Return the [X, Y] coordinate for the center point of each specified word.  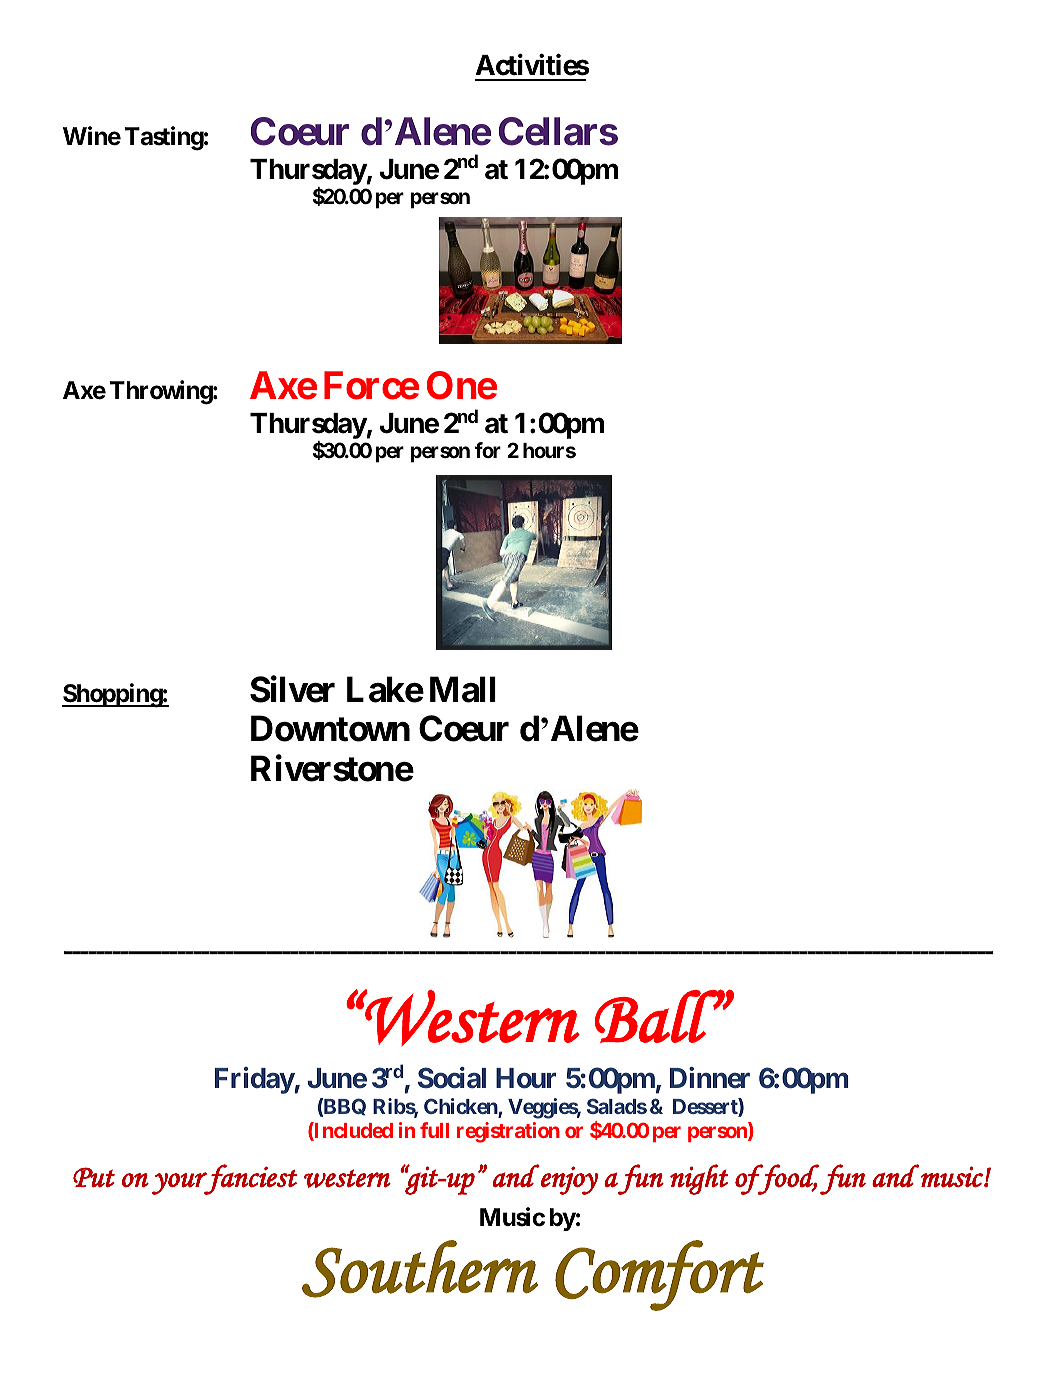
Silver [292, 689]
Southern [420, 1269]
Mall [463, 689]
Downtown [330, 729]
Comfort [659, 1275]
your [180, 1183]
